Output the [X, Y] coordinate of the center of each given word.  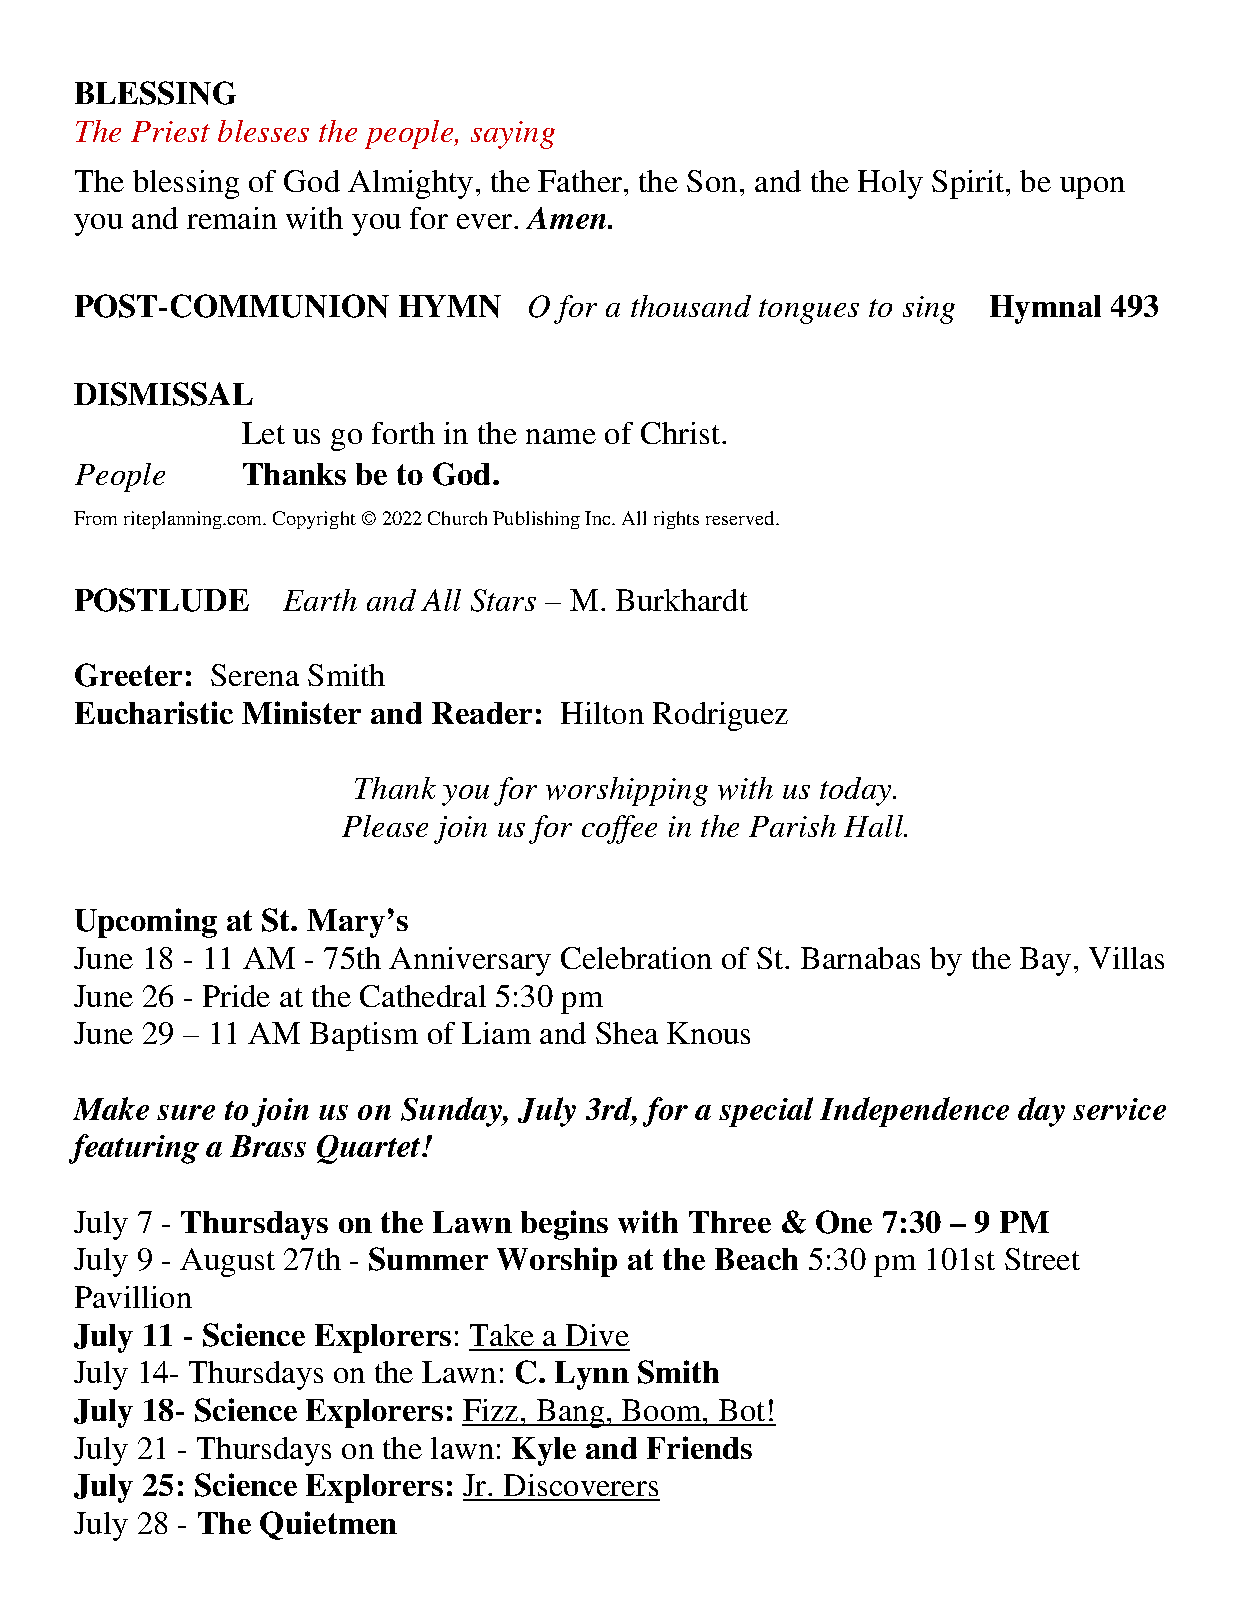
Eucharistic [154, 712]
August [227, 1262]
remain [232, 218]
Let [263, 433]
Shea [627, 1033]
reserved [741, 518]
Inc [599, 518]
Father [581, 181]
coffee [619, 829]
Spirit [969, 184]
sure [186, 1112]
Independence [914, 1112]
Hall [874, 826]
